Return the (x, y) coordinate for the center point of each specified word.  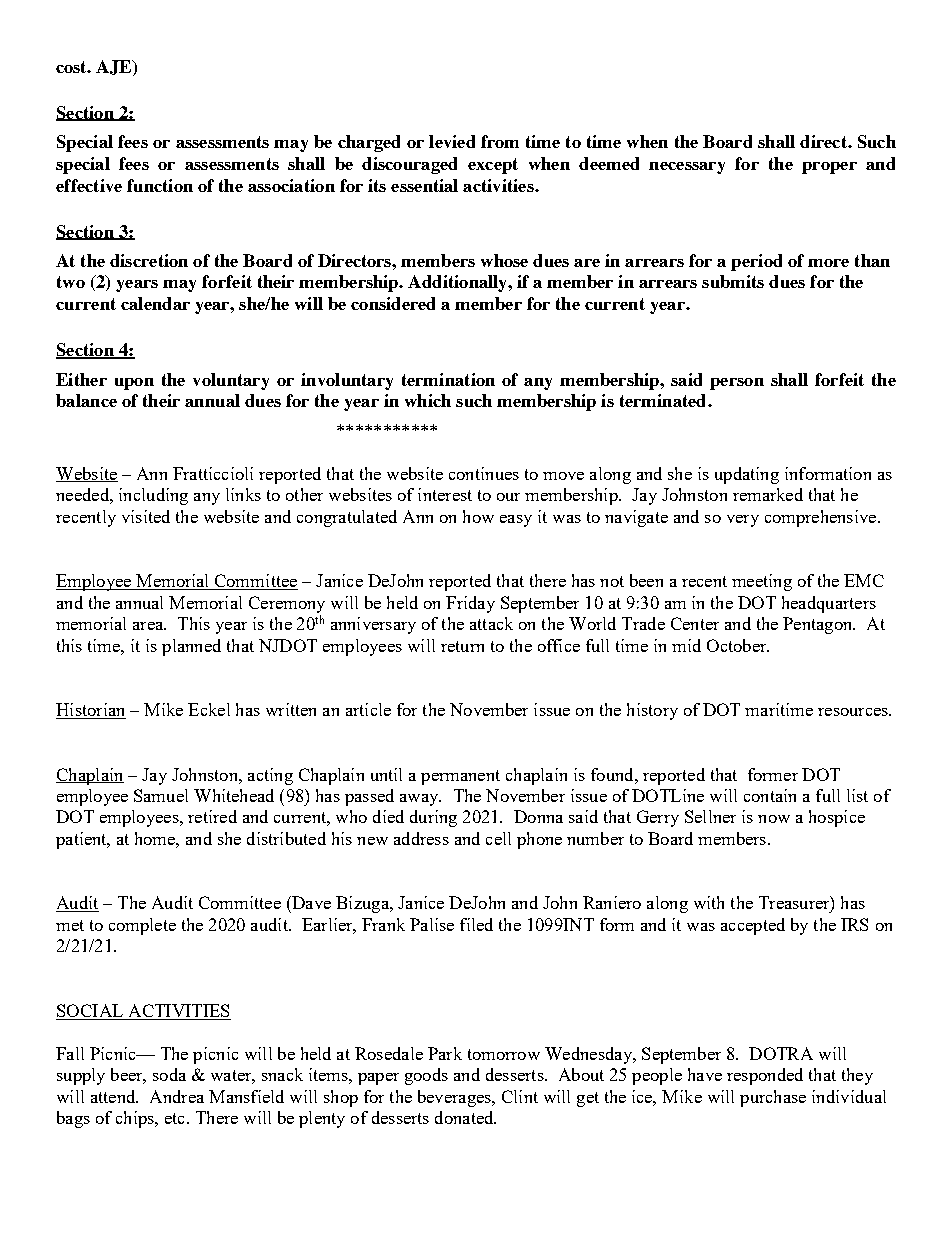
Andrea (177, 1096)
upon (134, 384)
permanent (460, 777)
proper (829, 168)
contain (770, 795)
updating (747, 475)
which (428, 400)
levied (452, 141)
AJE (115, 68)
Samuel (161, 795)
